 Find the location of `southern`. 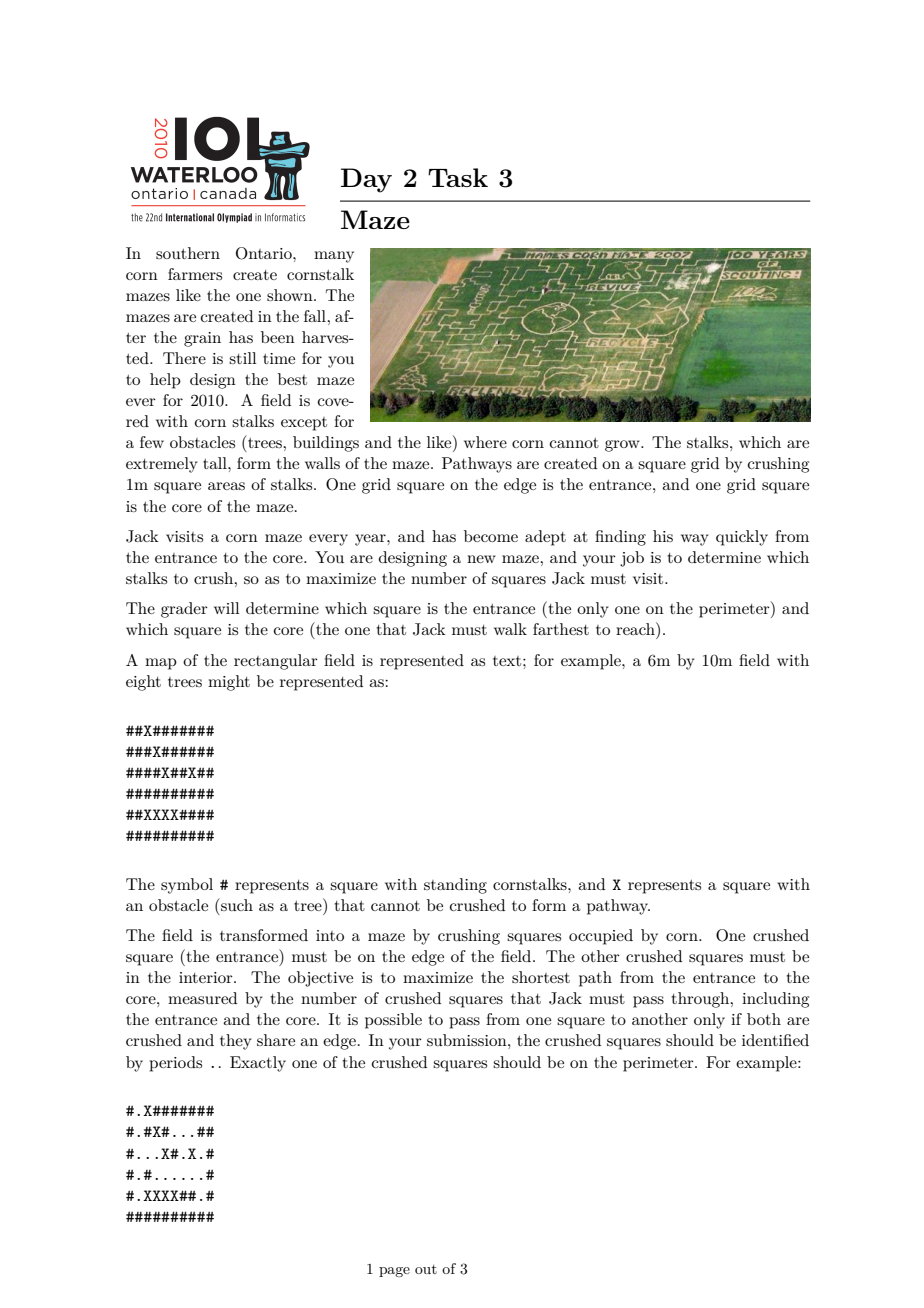

southern is located at coordinates (188, 253).
